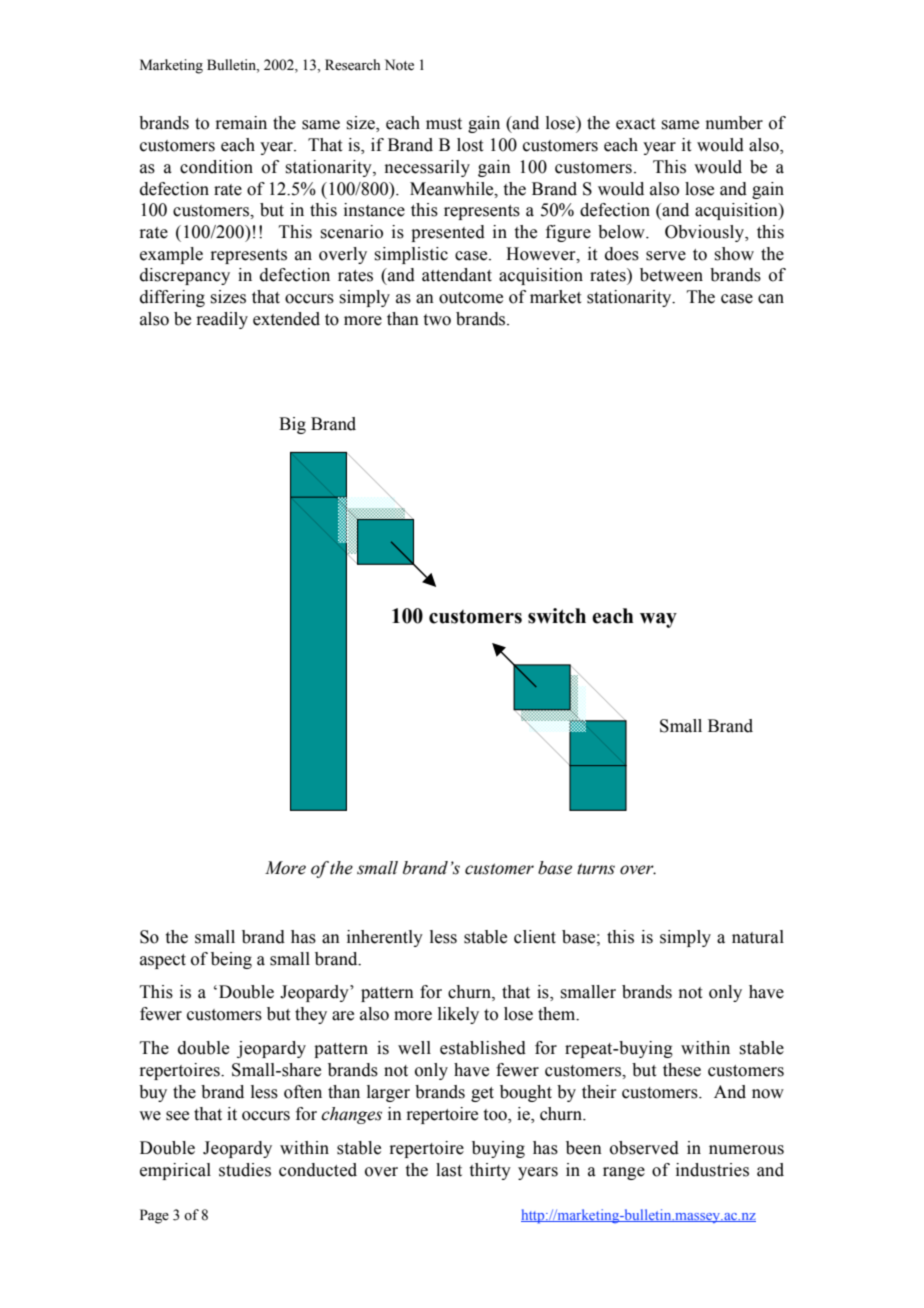 The height and width of the document is (1308, 924). What do you see at coordinates (671, 275) in the document?
I see `between` at bounding box center [671, 275].
